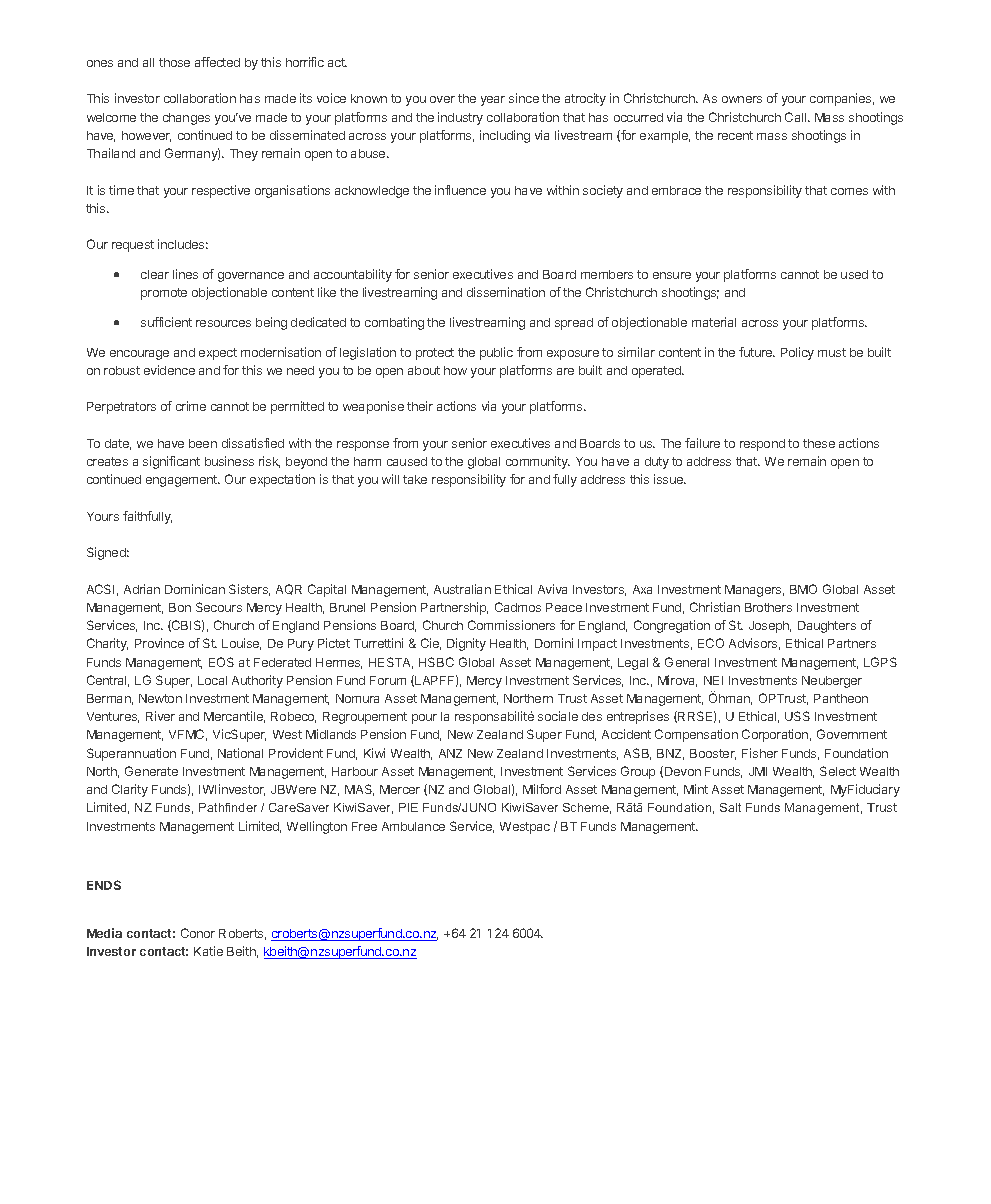 Image resolution: width=991 pixels, height=1204 pixels. I want to click on those, so click(174, 62).
